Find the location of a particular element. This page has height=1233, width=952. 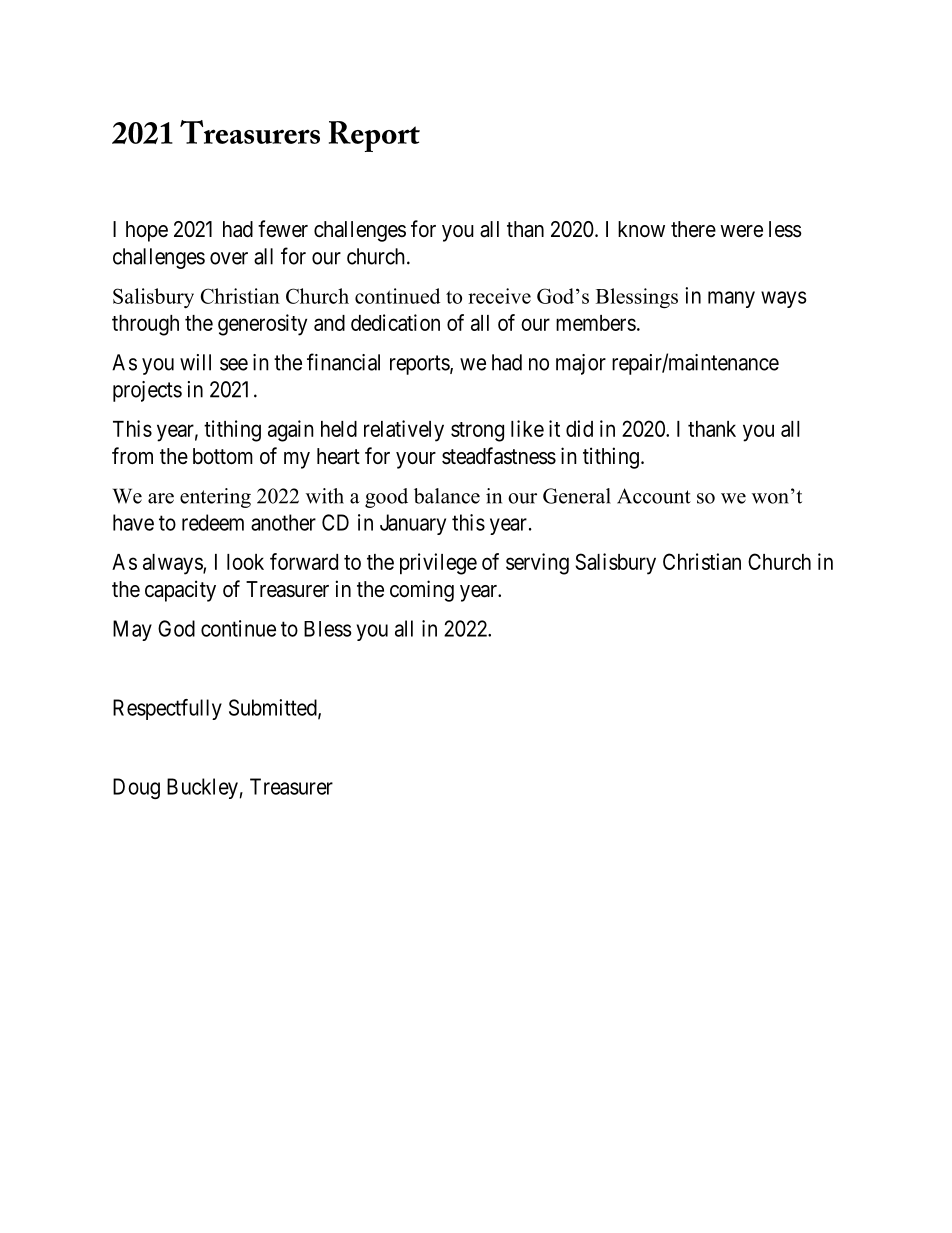

privilege is located at coordinates (438, 564).
